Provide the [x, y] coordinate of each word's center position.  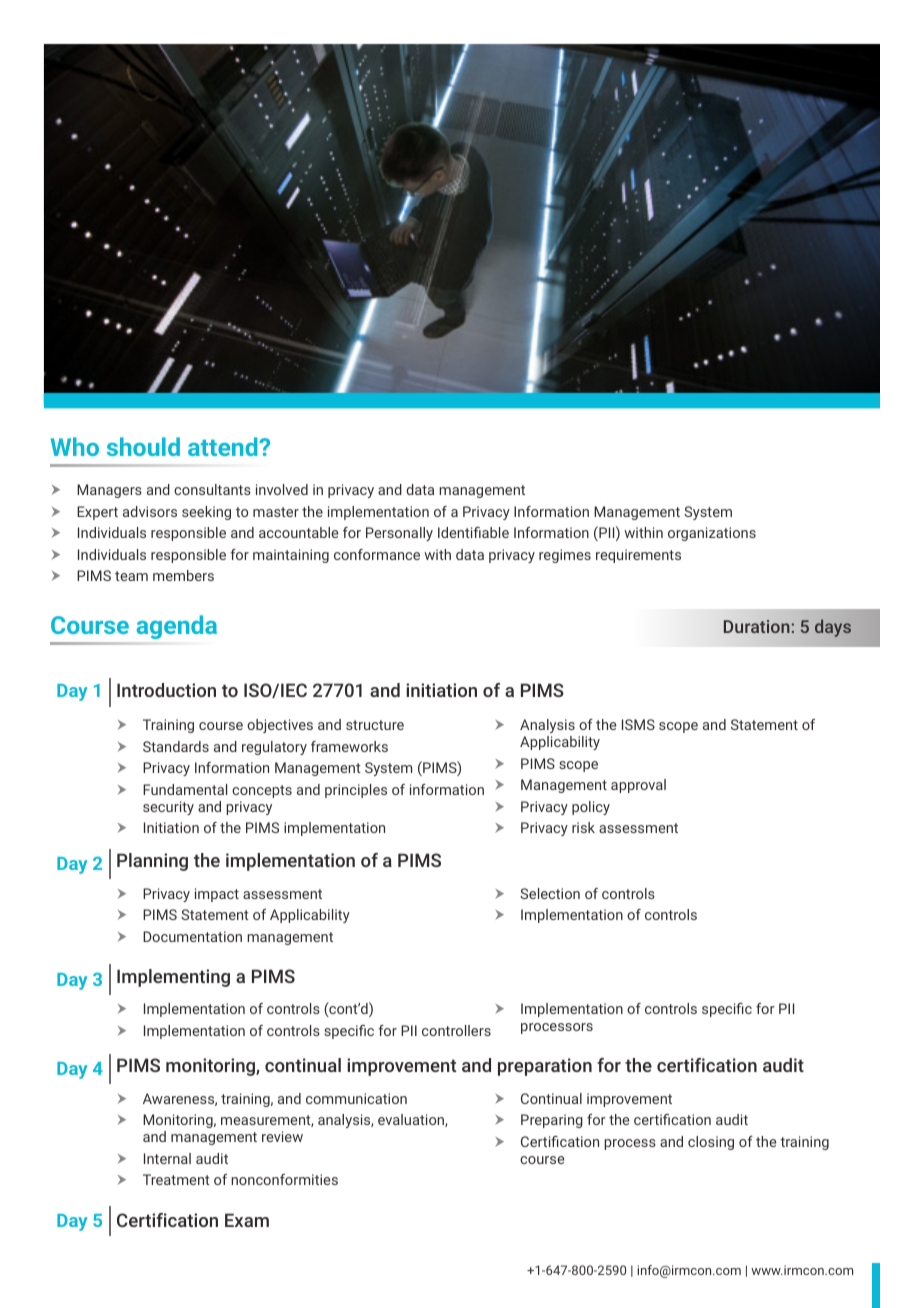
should [143, 446]
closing [711, 1143]
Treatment [176, 1179]
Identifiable [473, 532]
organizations [712, 534]
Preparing [552, 1121]
